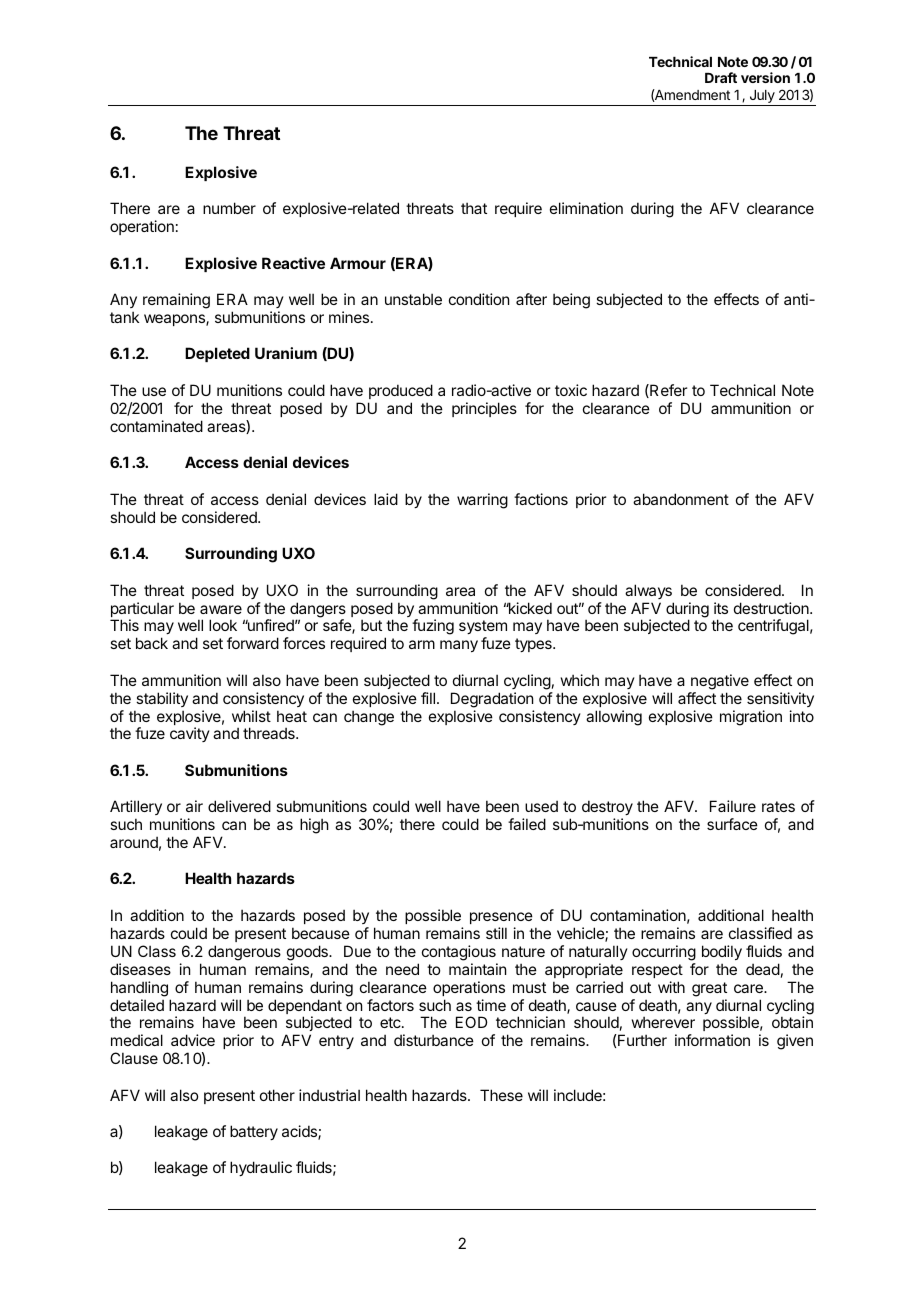  Describe the element at coordinates (483, 629) in the screenshot. I see `system` at that location.
